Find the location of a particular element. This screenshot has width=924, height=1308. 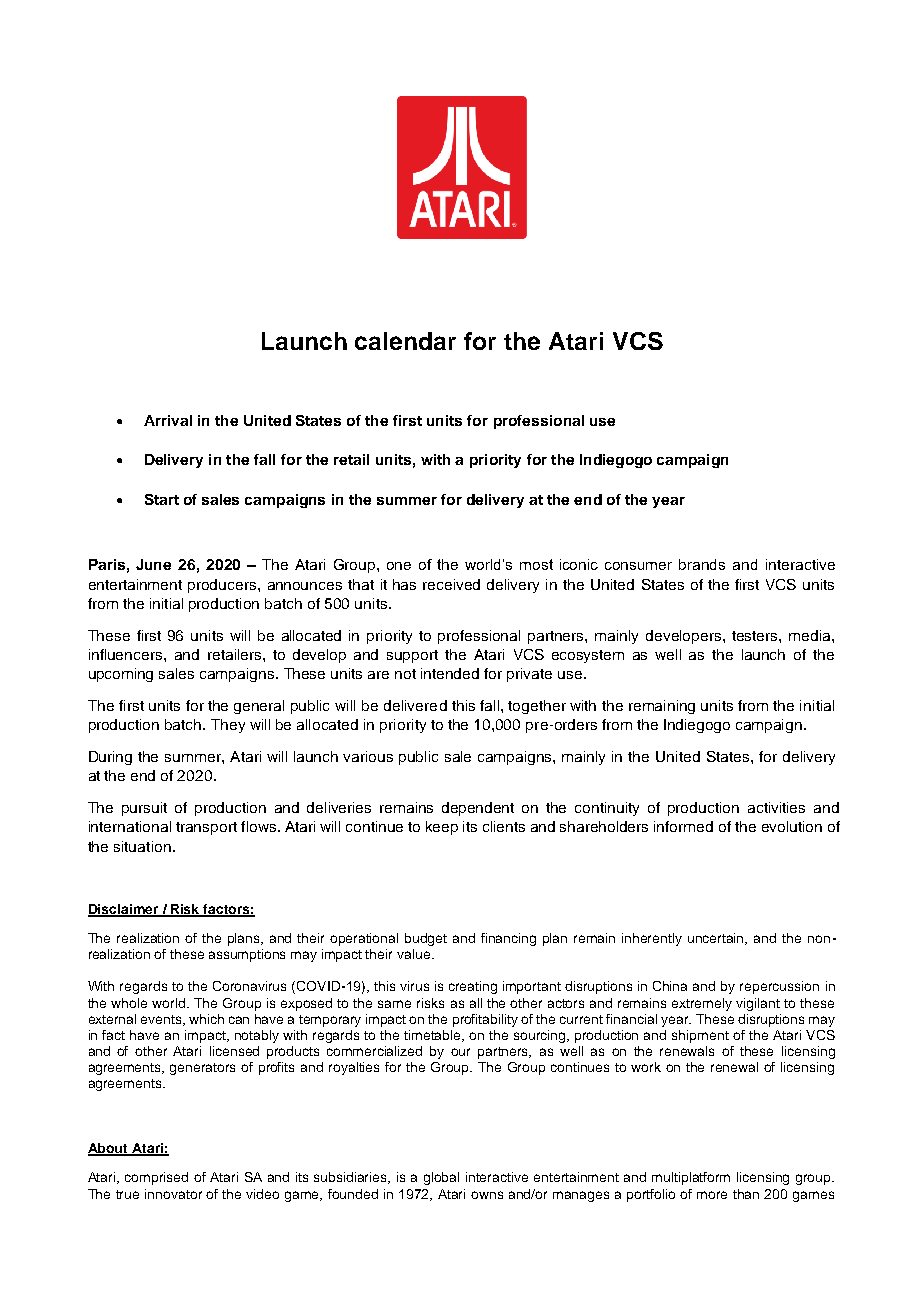

global is located at coordinates (441, 1178).
